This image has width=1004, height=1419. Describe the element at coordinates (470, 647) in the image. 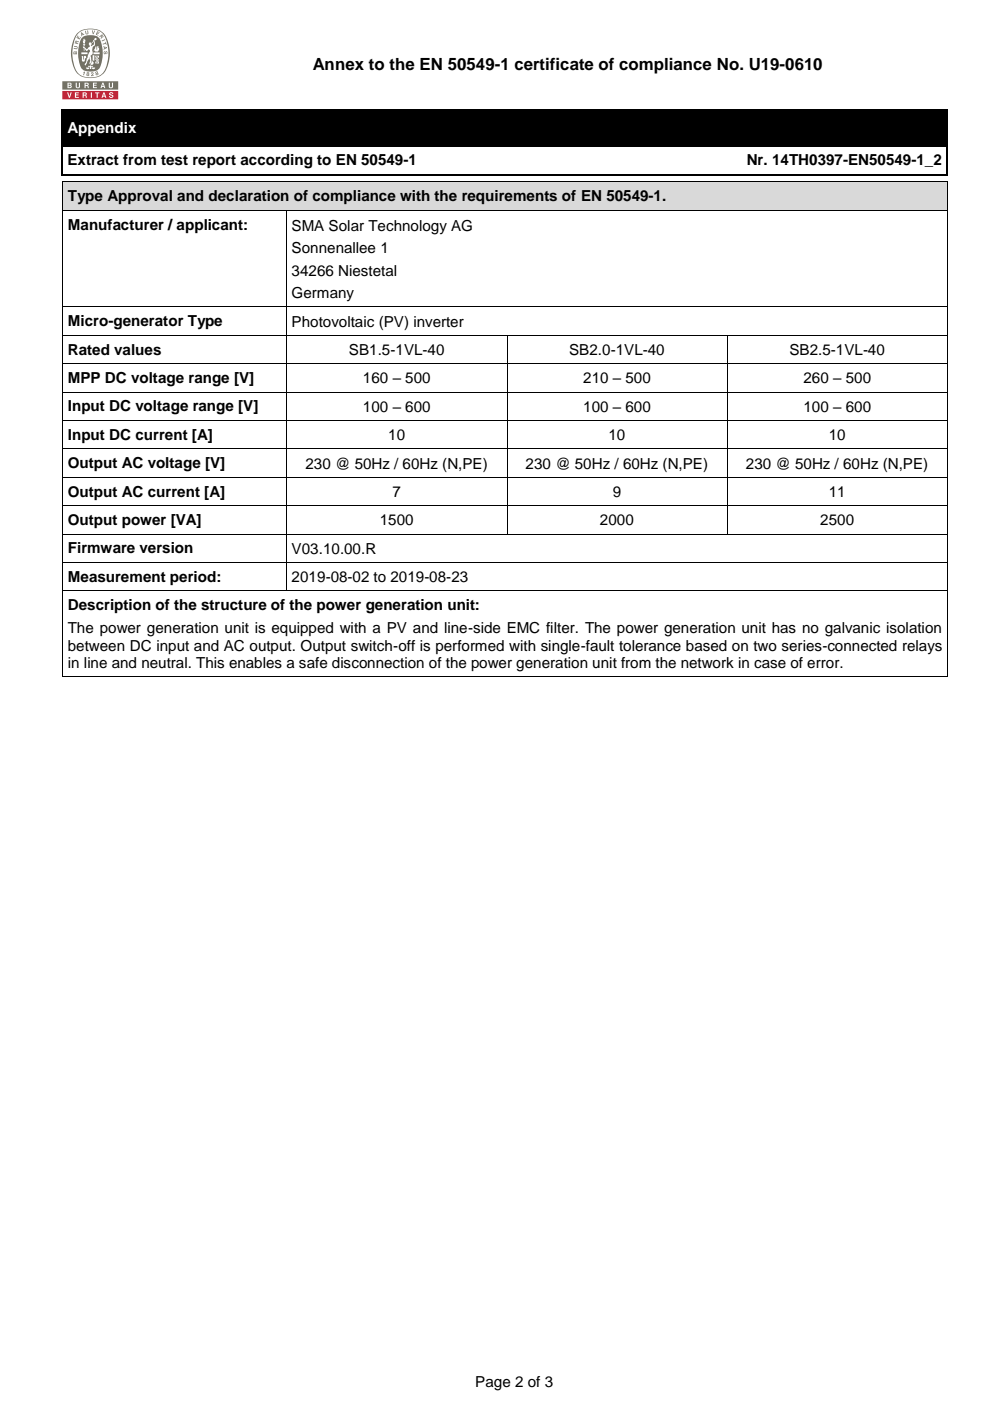

I see `performed` at that location.
